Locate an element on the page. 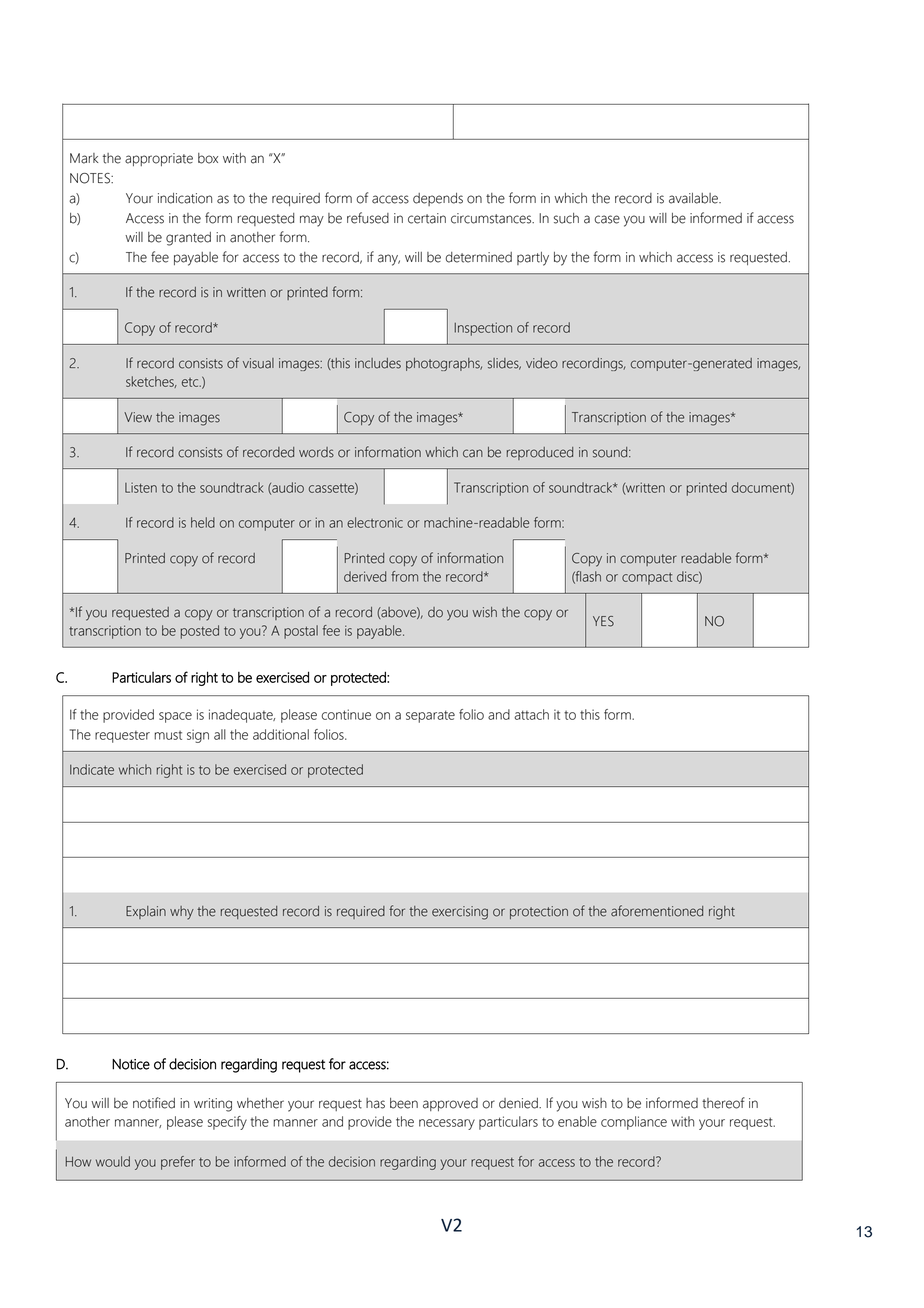 This document has height=1308, width=924. posted is located at coordinates (200, 632).
